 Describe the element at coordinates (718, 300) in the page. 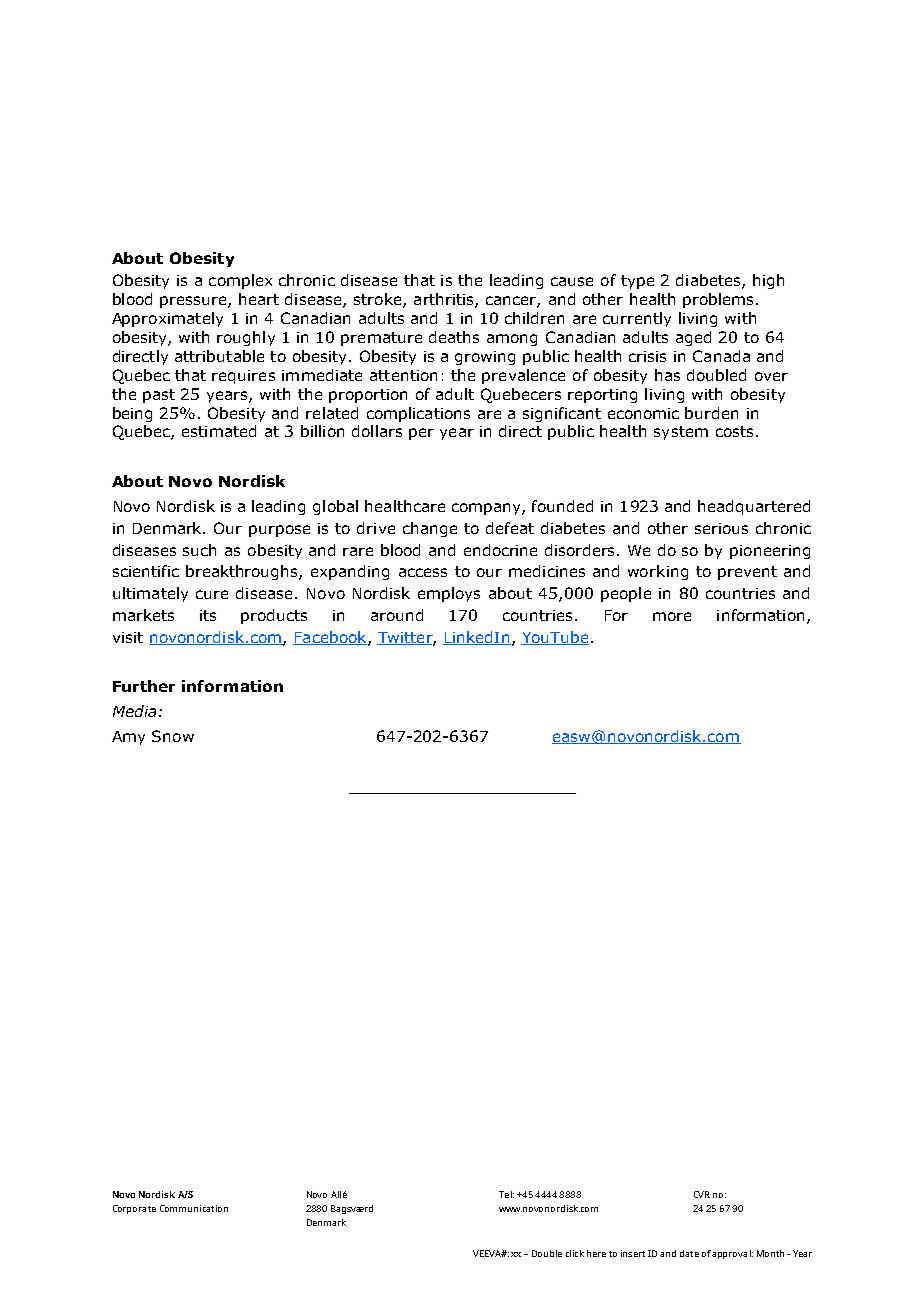

I see `problems` at that location.
